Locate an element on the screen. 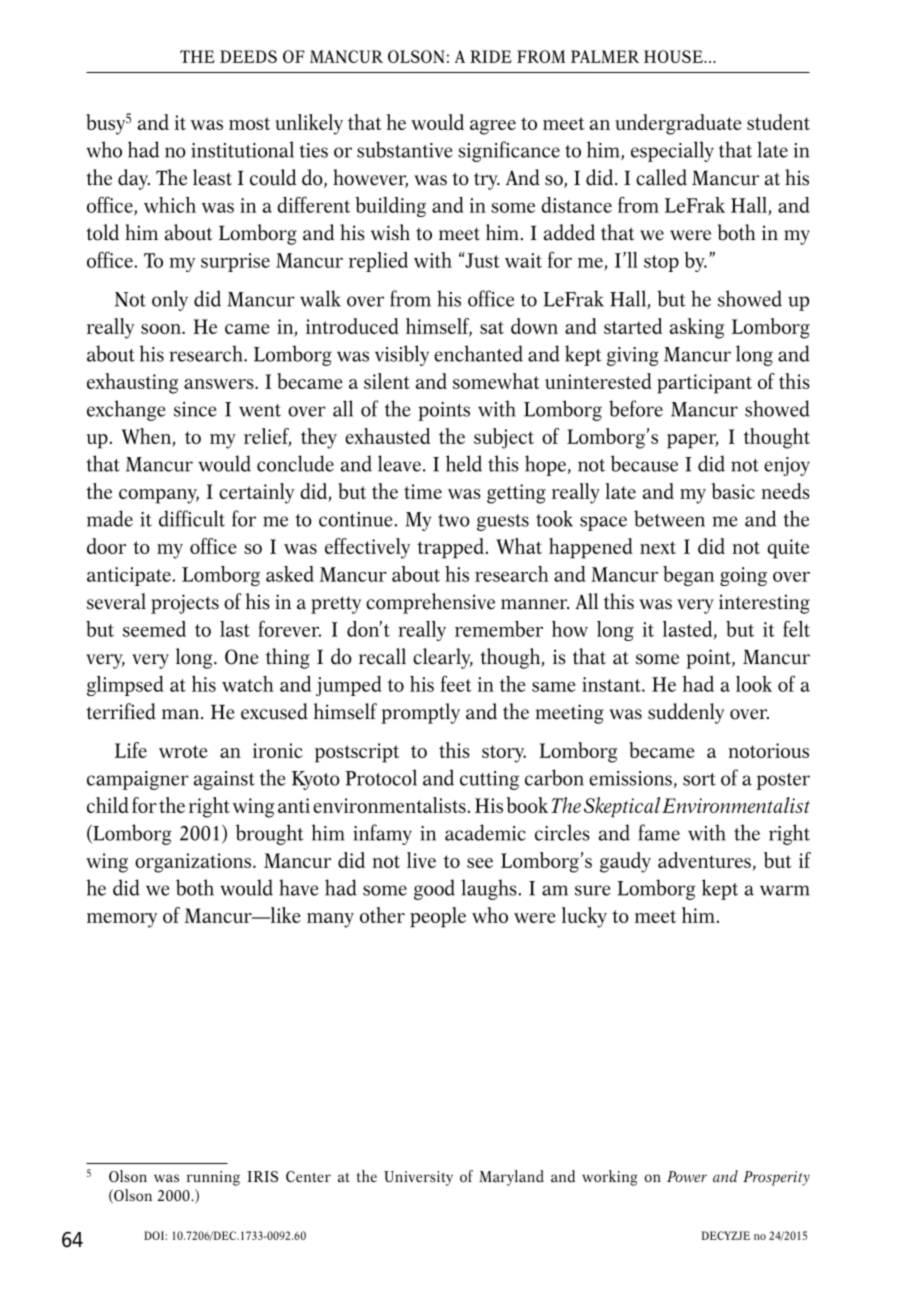 The width and height of the screenshot is (924, 1315). DEEDS is located at coordinates (248, 56).
